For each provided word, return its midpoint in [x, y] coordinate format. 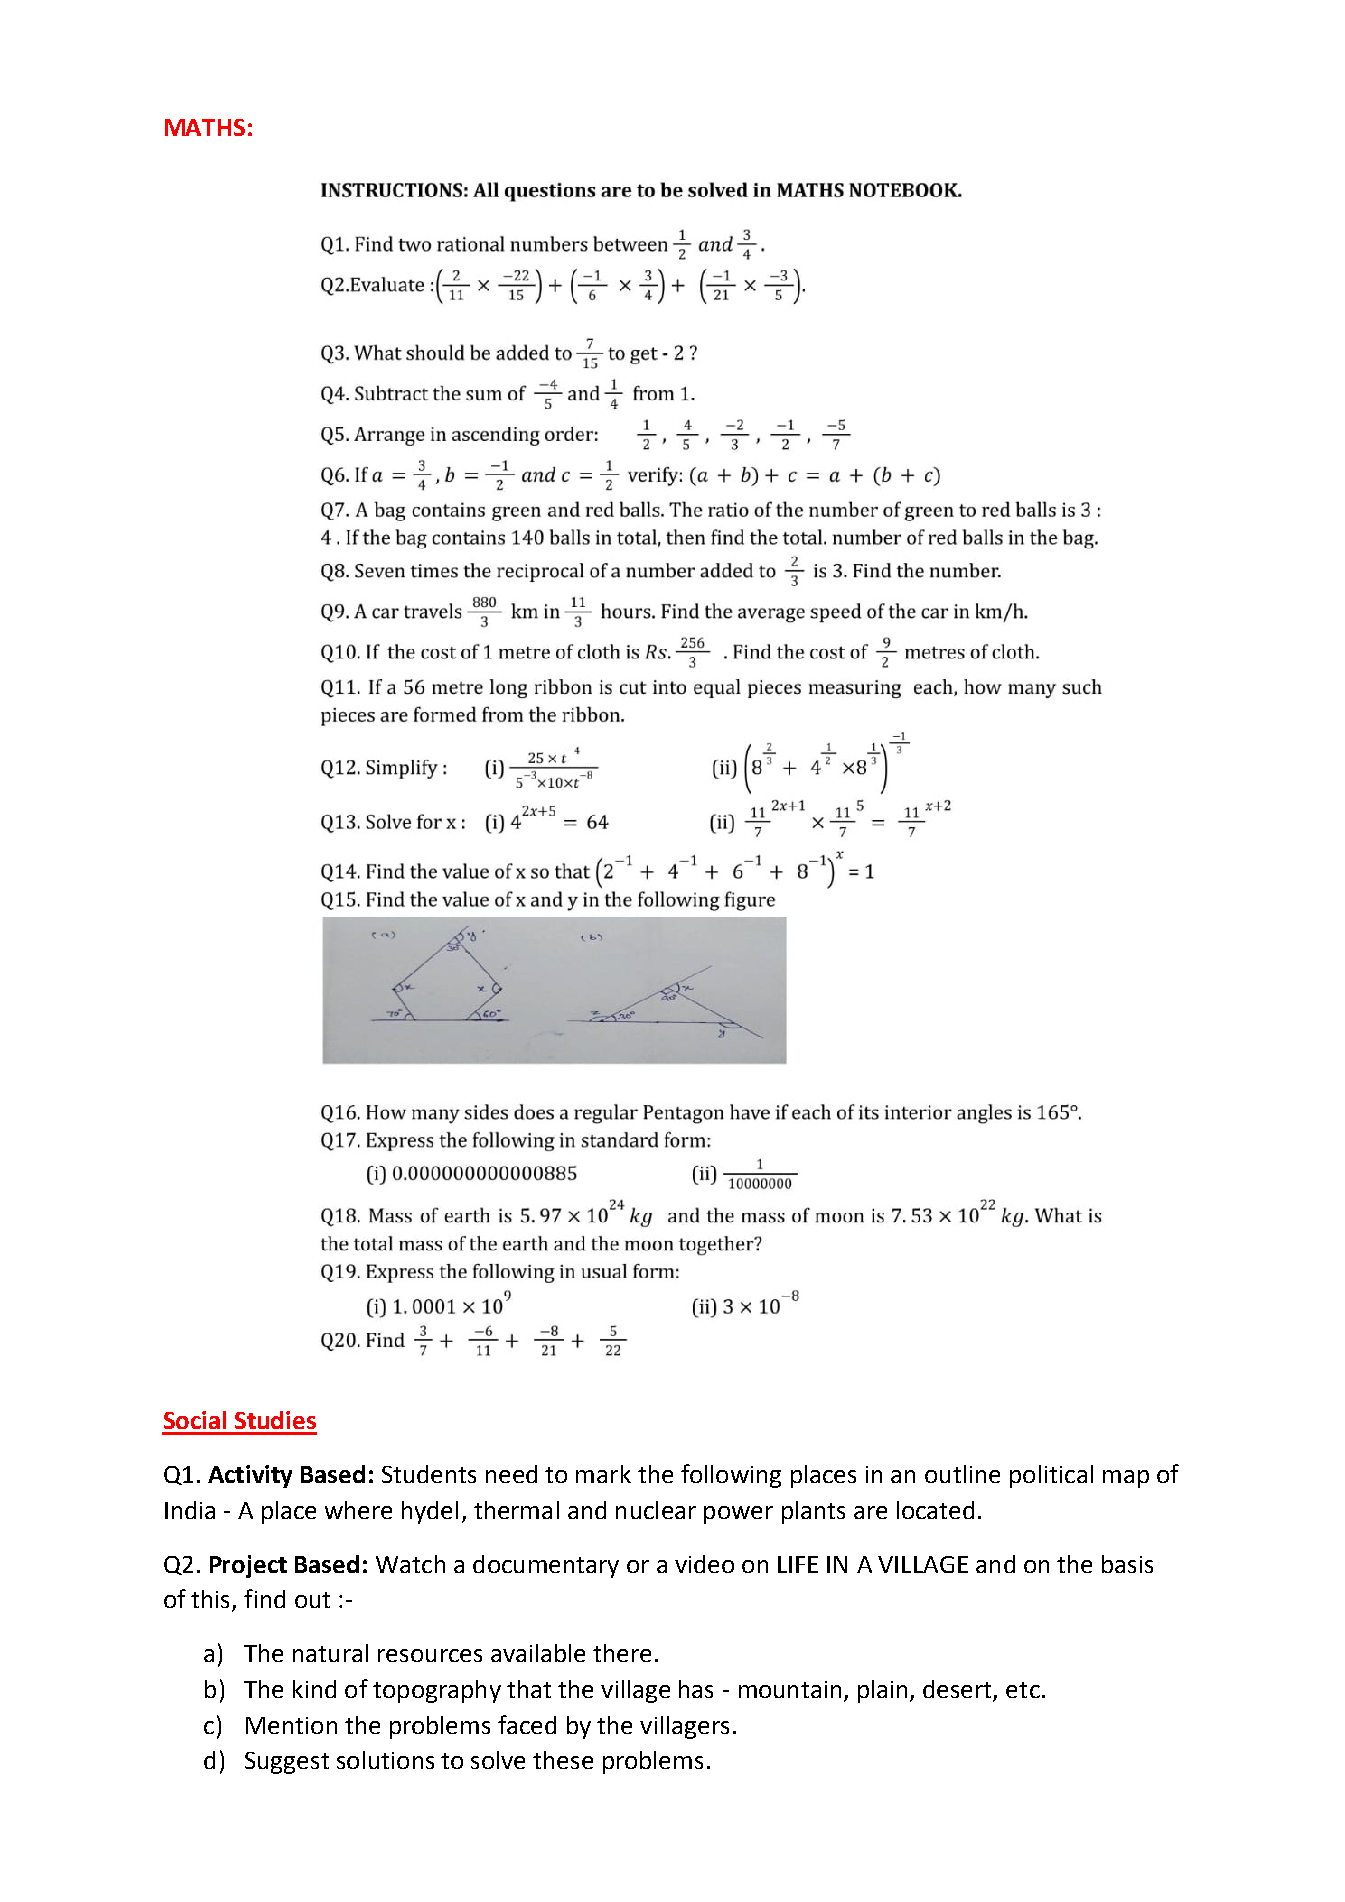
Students [429, 1474]
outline [962, 1474]
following [731, 1476]
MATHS [205, 127]
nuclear [656, 1510]
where [358, 1510]
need [511, 1474]
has [696, 1689]
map [1126, 1479]
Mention [291, 1725]
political [1051, 1476]
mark [603, 1474]
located [935, 1510]
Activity [250, 1476]
